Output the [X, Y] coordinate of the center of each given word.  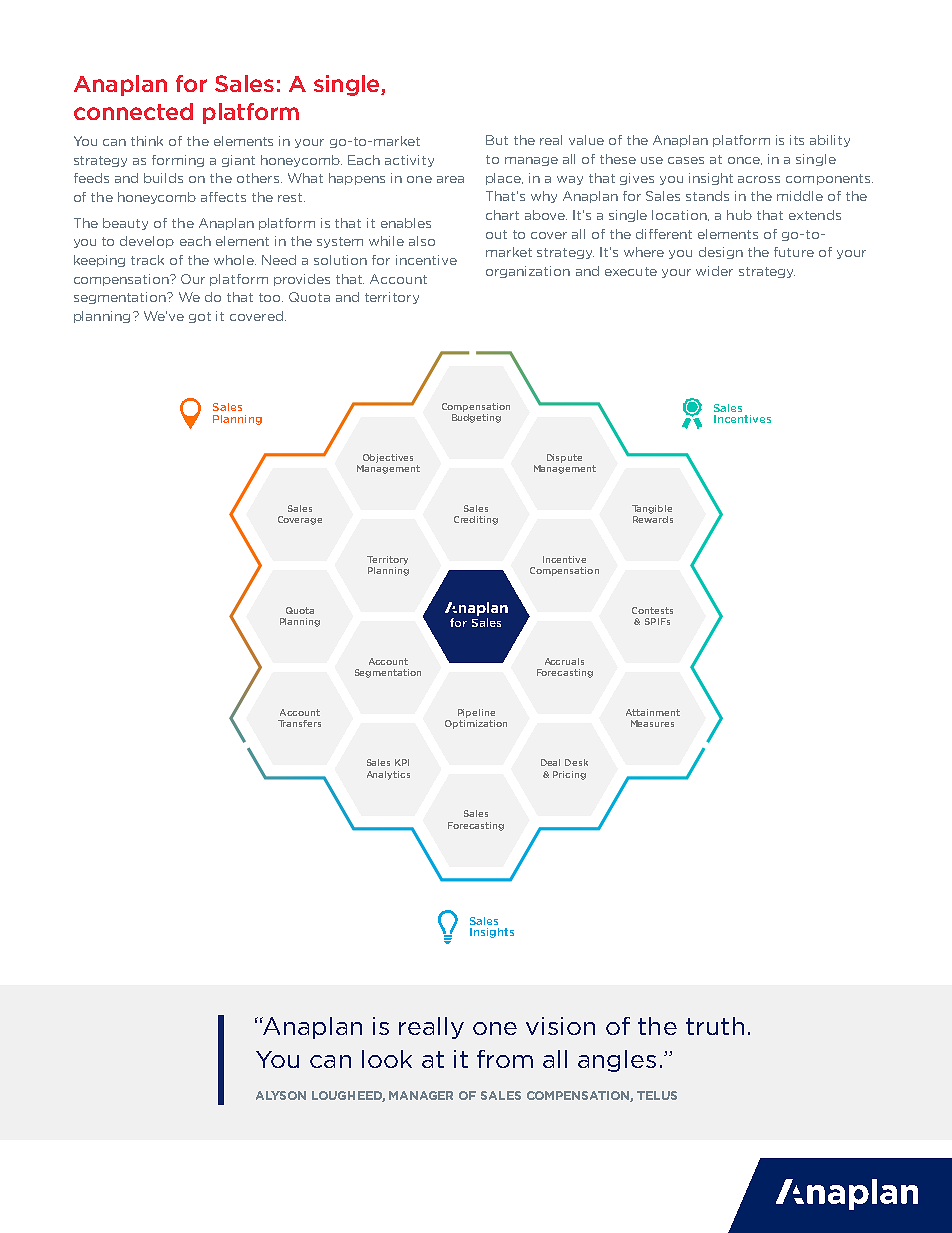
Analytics [388, 775]
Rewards [653, 518]
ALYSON [281, 1095]
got [200, 317]
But [497, 140]
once [745, 161]
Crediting [476, 520]
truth [715, 1026]
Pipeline [476, 713]
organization [528, 272]
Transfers [299, 723]
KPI [402, 762]
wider [714, 271]
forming [178, 161]
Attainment [653, 712]
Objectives [388, 458]
